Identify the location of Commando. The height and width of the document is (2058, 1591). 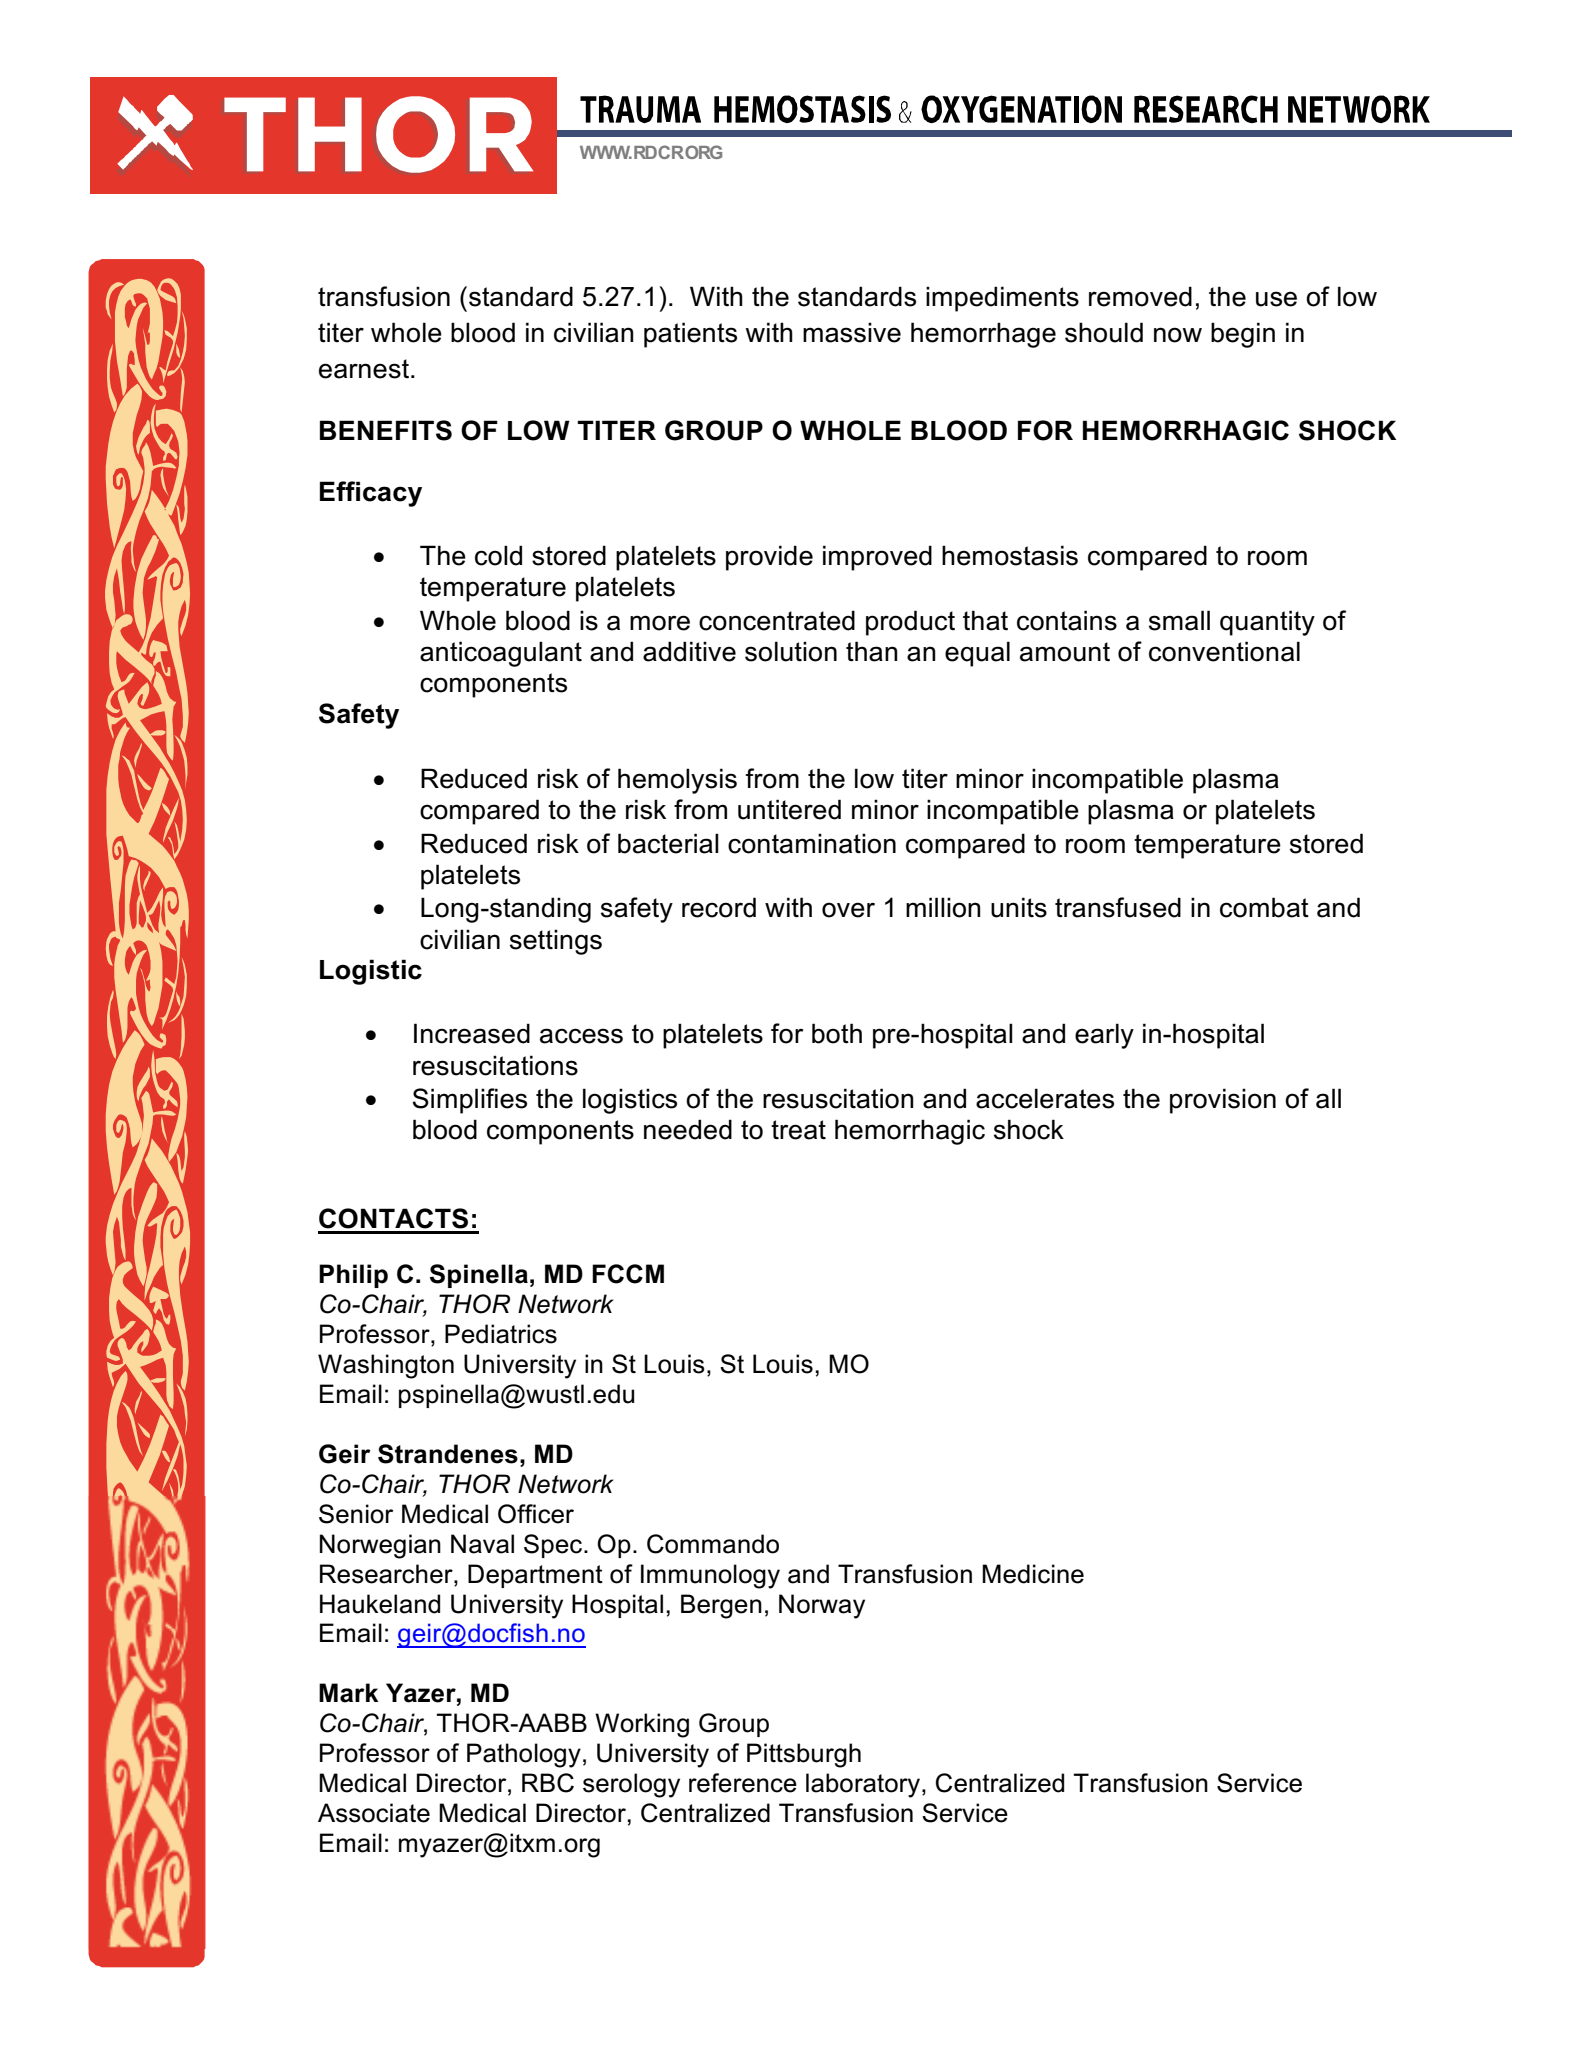
(713, 1544).
